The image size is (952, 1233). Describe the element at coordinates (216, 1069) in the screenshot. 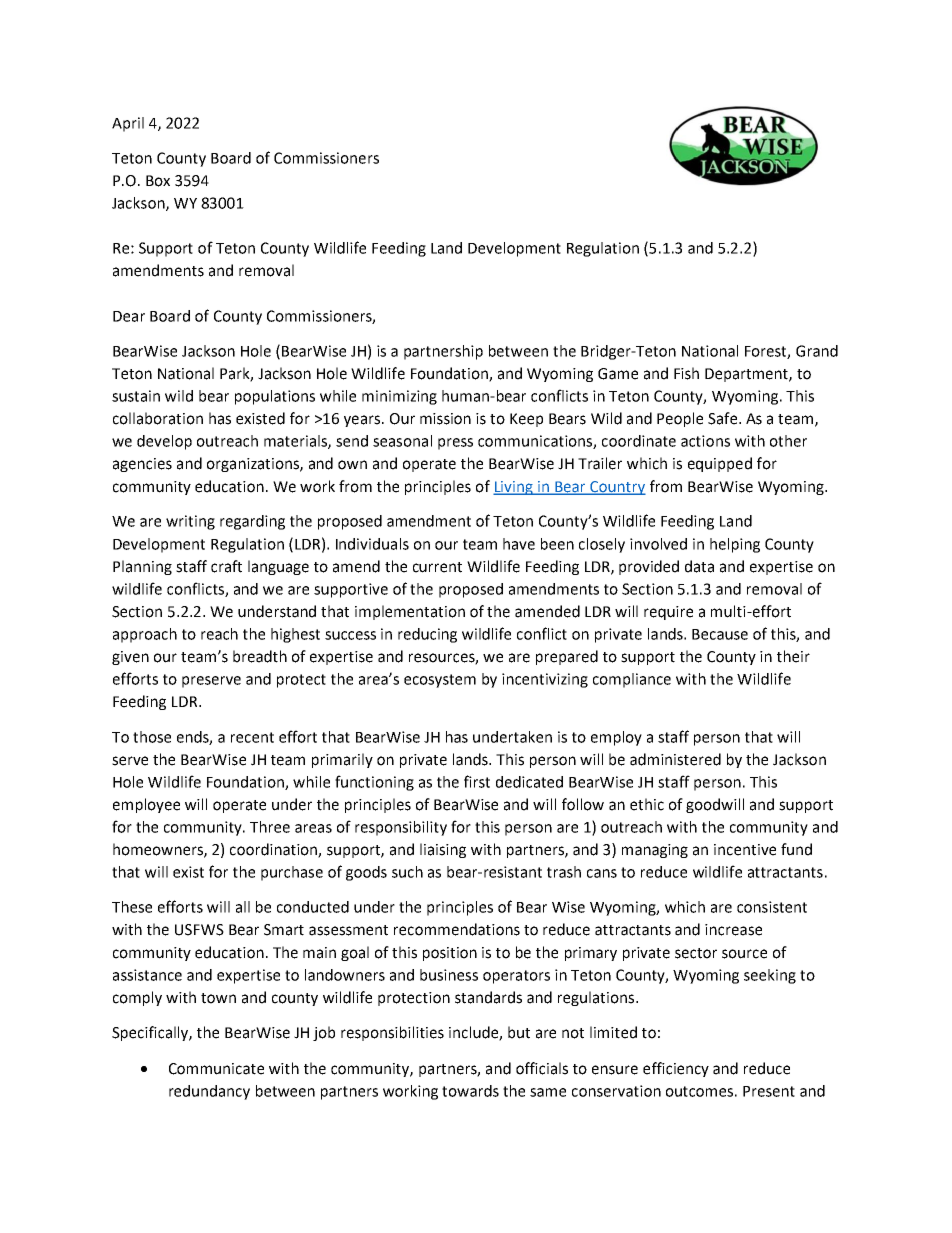

I see `Communicate` at that location.
